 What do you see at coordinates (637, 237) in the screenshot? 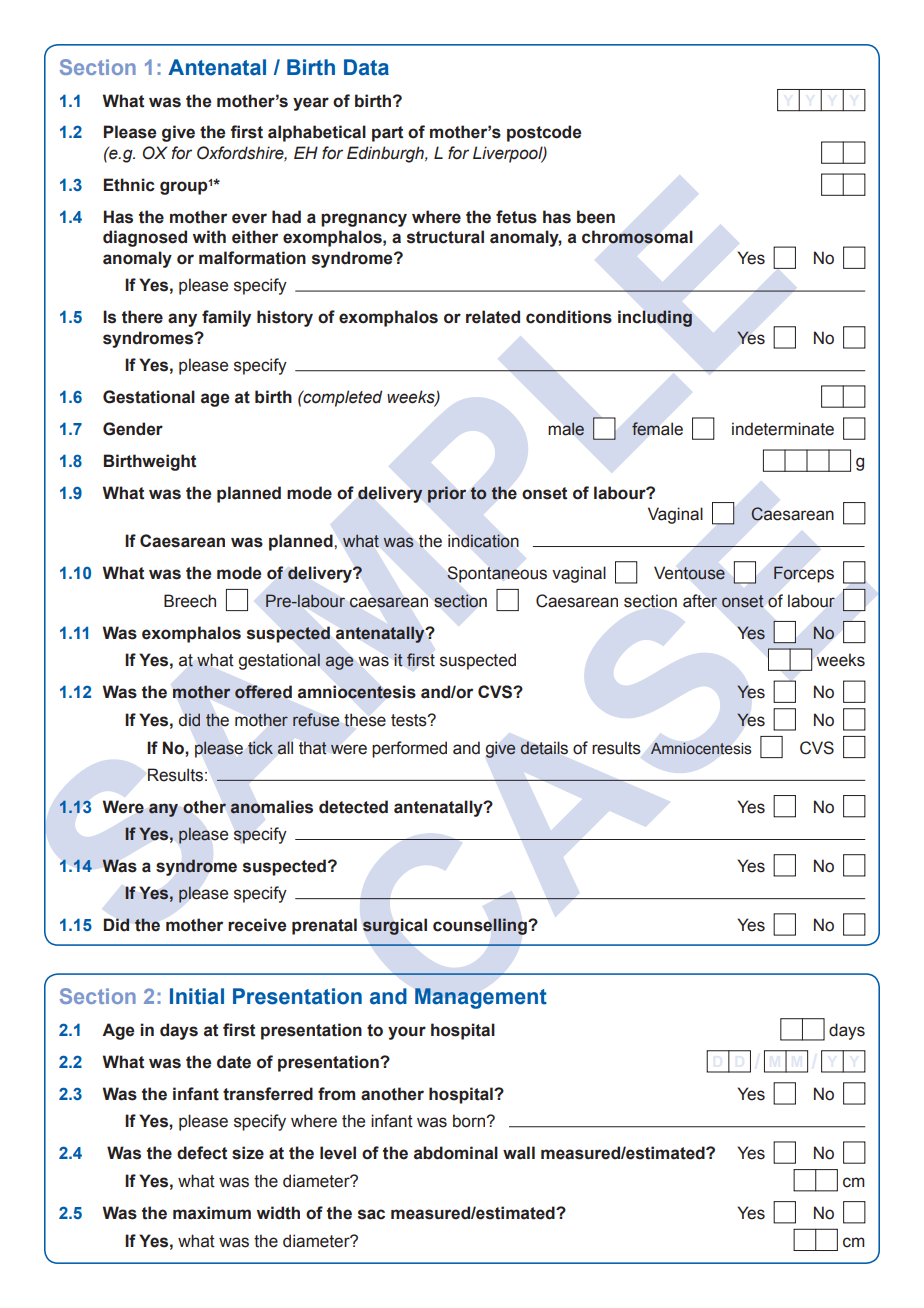
I see `chromosomal` at bounding box center [637, 237].
